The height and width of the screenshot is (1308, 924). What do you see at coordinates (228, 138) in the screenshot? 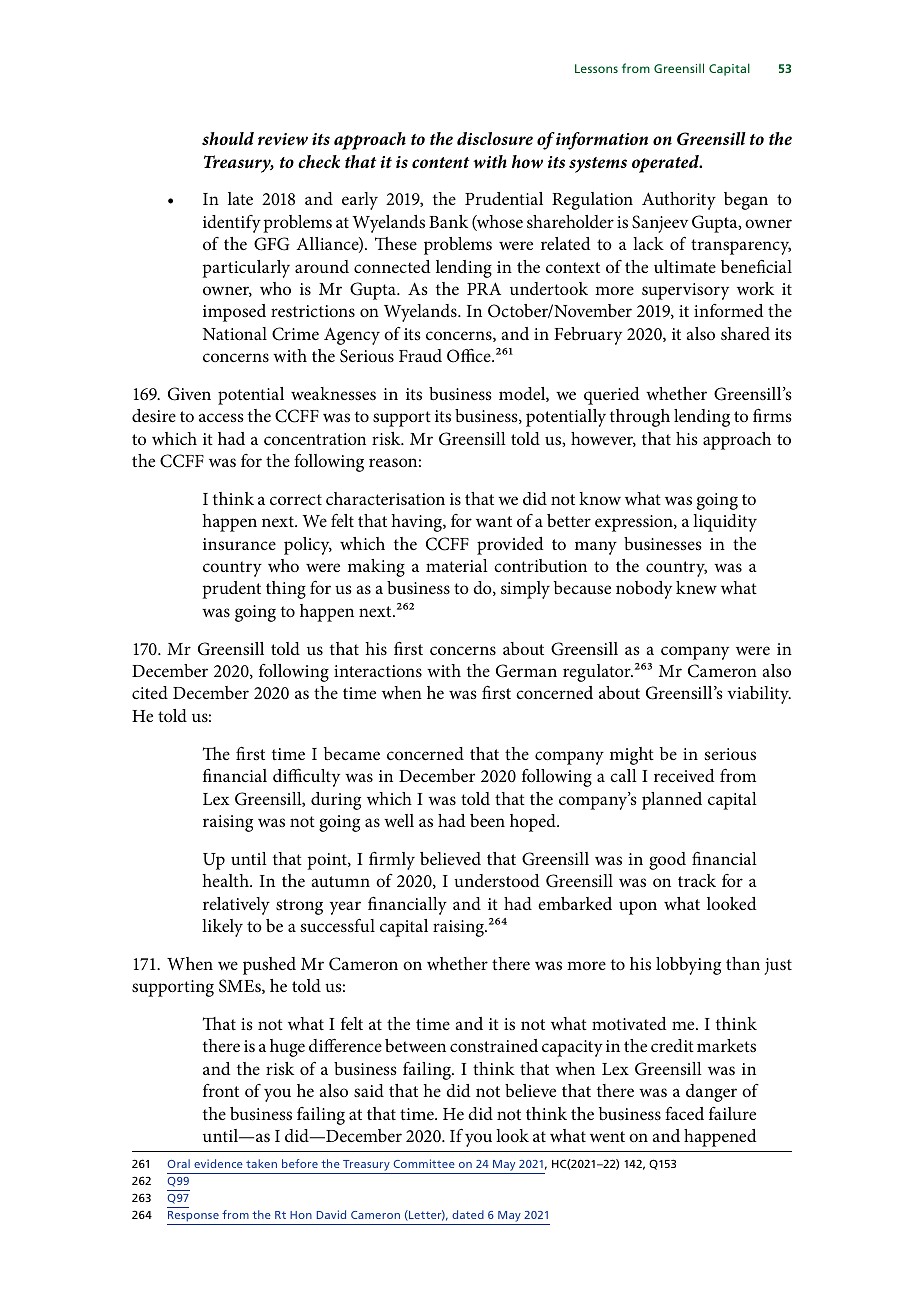
I see `should` at bounding box center [228, 138].
